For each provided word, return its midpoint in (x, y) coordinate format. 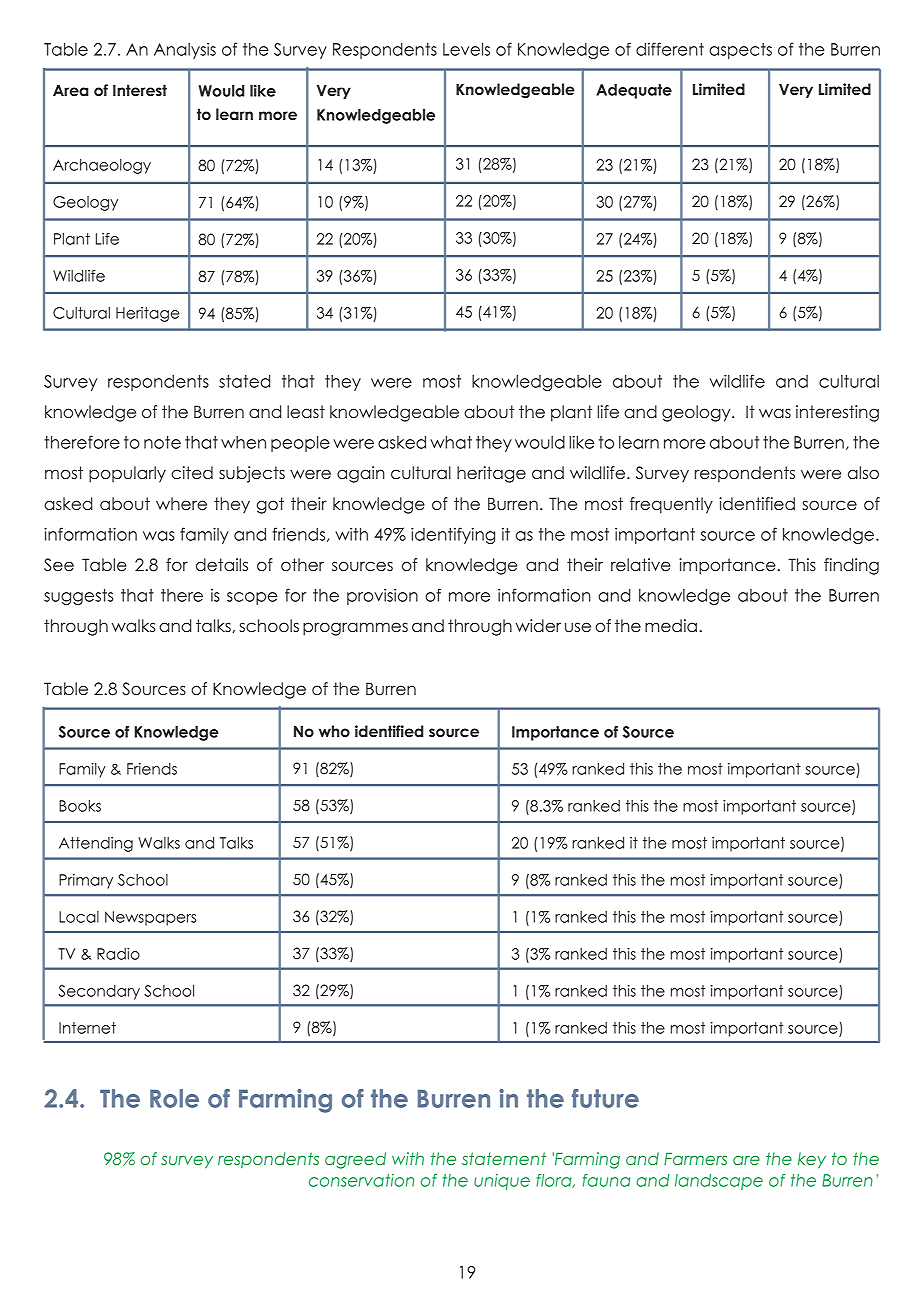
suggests (78, 597)
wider (538, 626)
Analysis (185, 51)
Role (174, 1098)
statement (504, 1158)
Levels (466, 49)
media (671, 625)
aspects (740, 51)
